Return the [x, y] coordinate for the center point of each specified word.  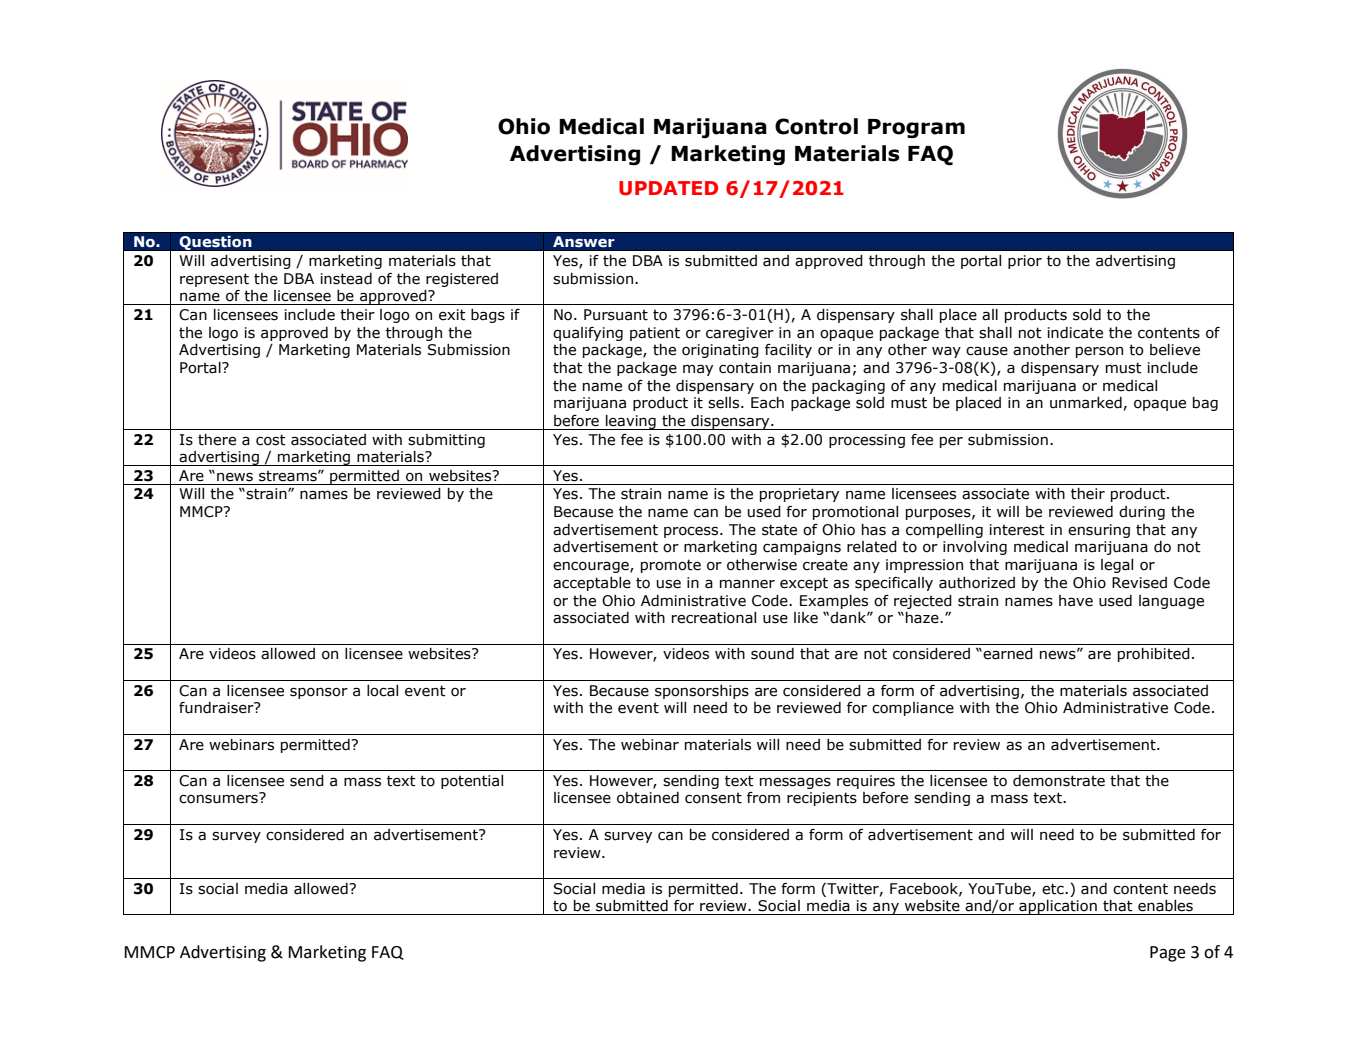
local [382, 691]
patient [655, 334]
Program [916, 128]
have [1076, 601]
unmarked [1086, 403]
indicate [1075, 333]
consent [713, 798]
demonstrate [1059, 781]
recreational [714, 618]
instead [346, 279]
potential [472, 782]
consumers [219, 798]
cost [271, 440]
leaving [631, 422]
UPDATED [668, 188]
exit [452, 315]
